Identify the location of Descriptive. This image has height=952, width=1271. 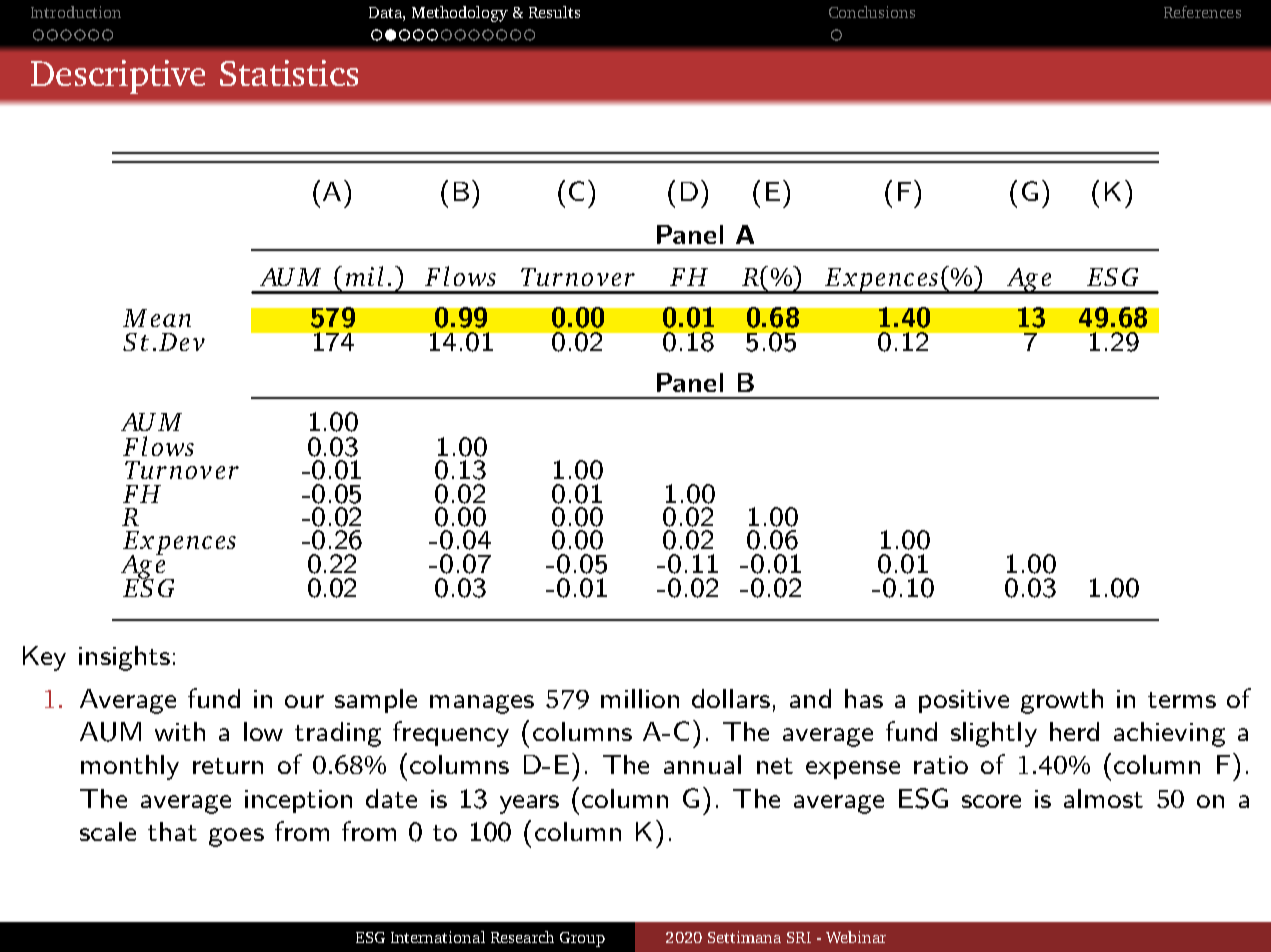
(118, 77).
